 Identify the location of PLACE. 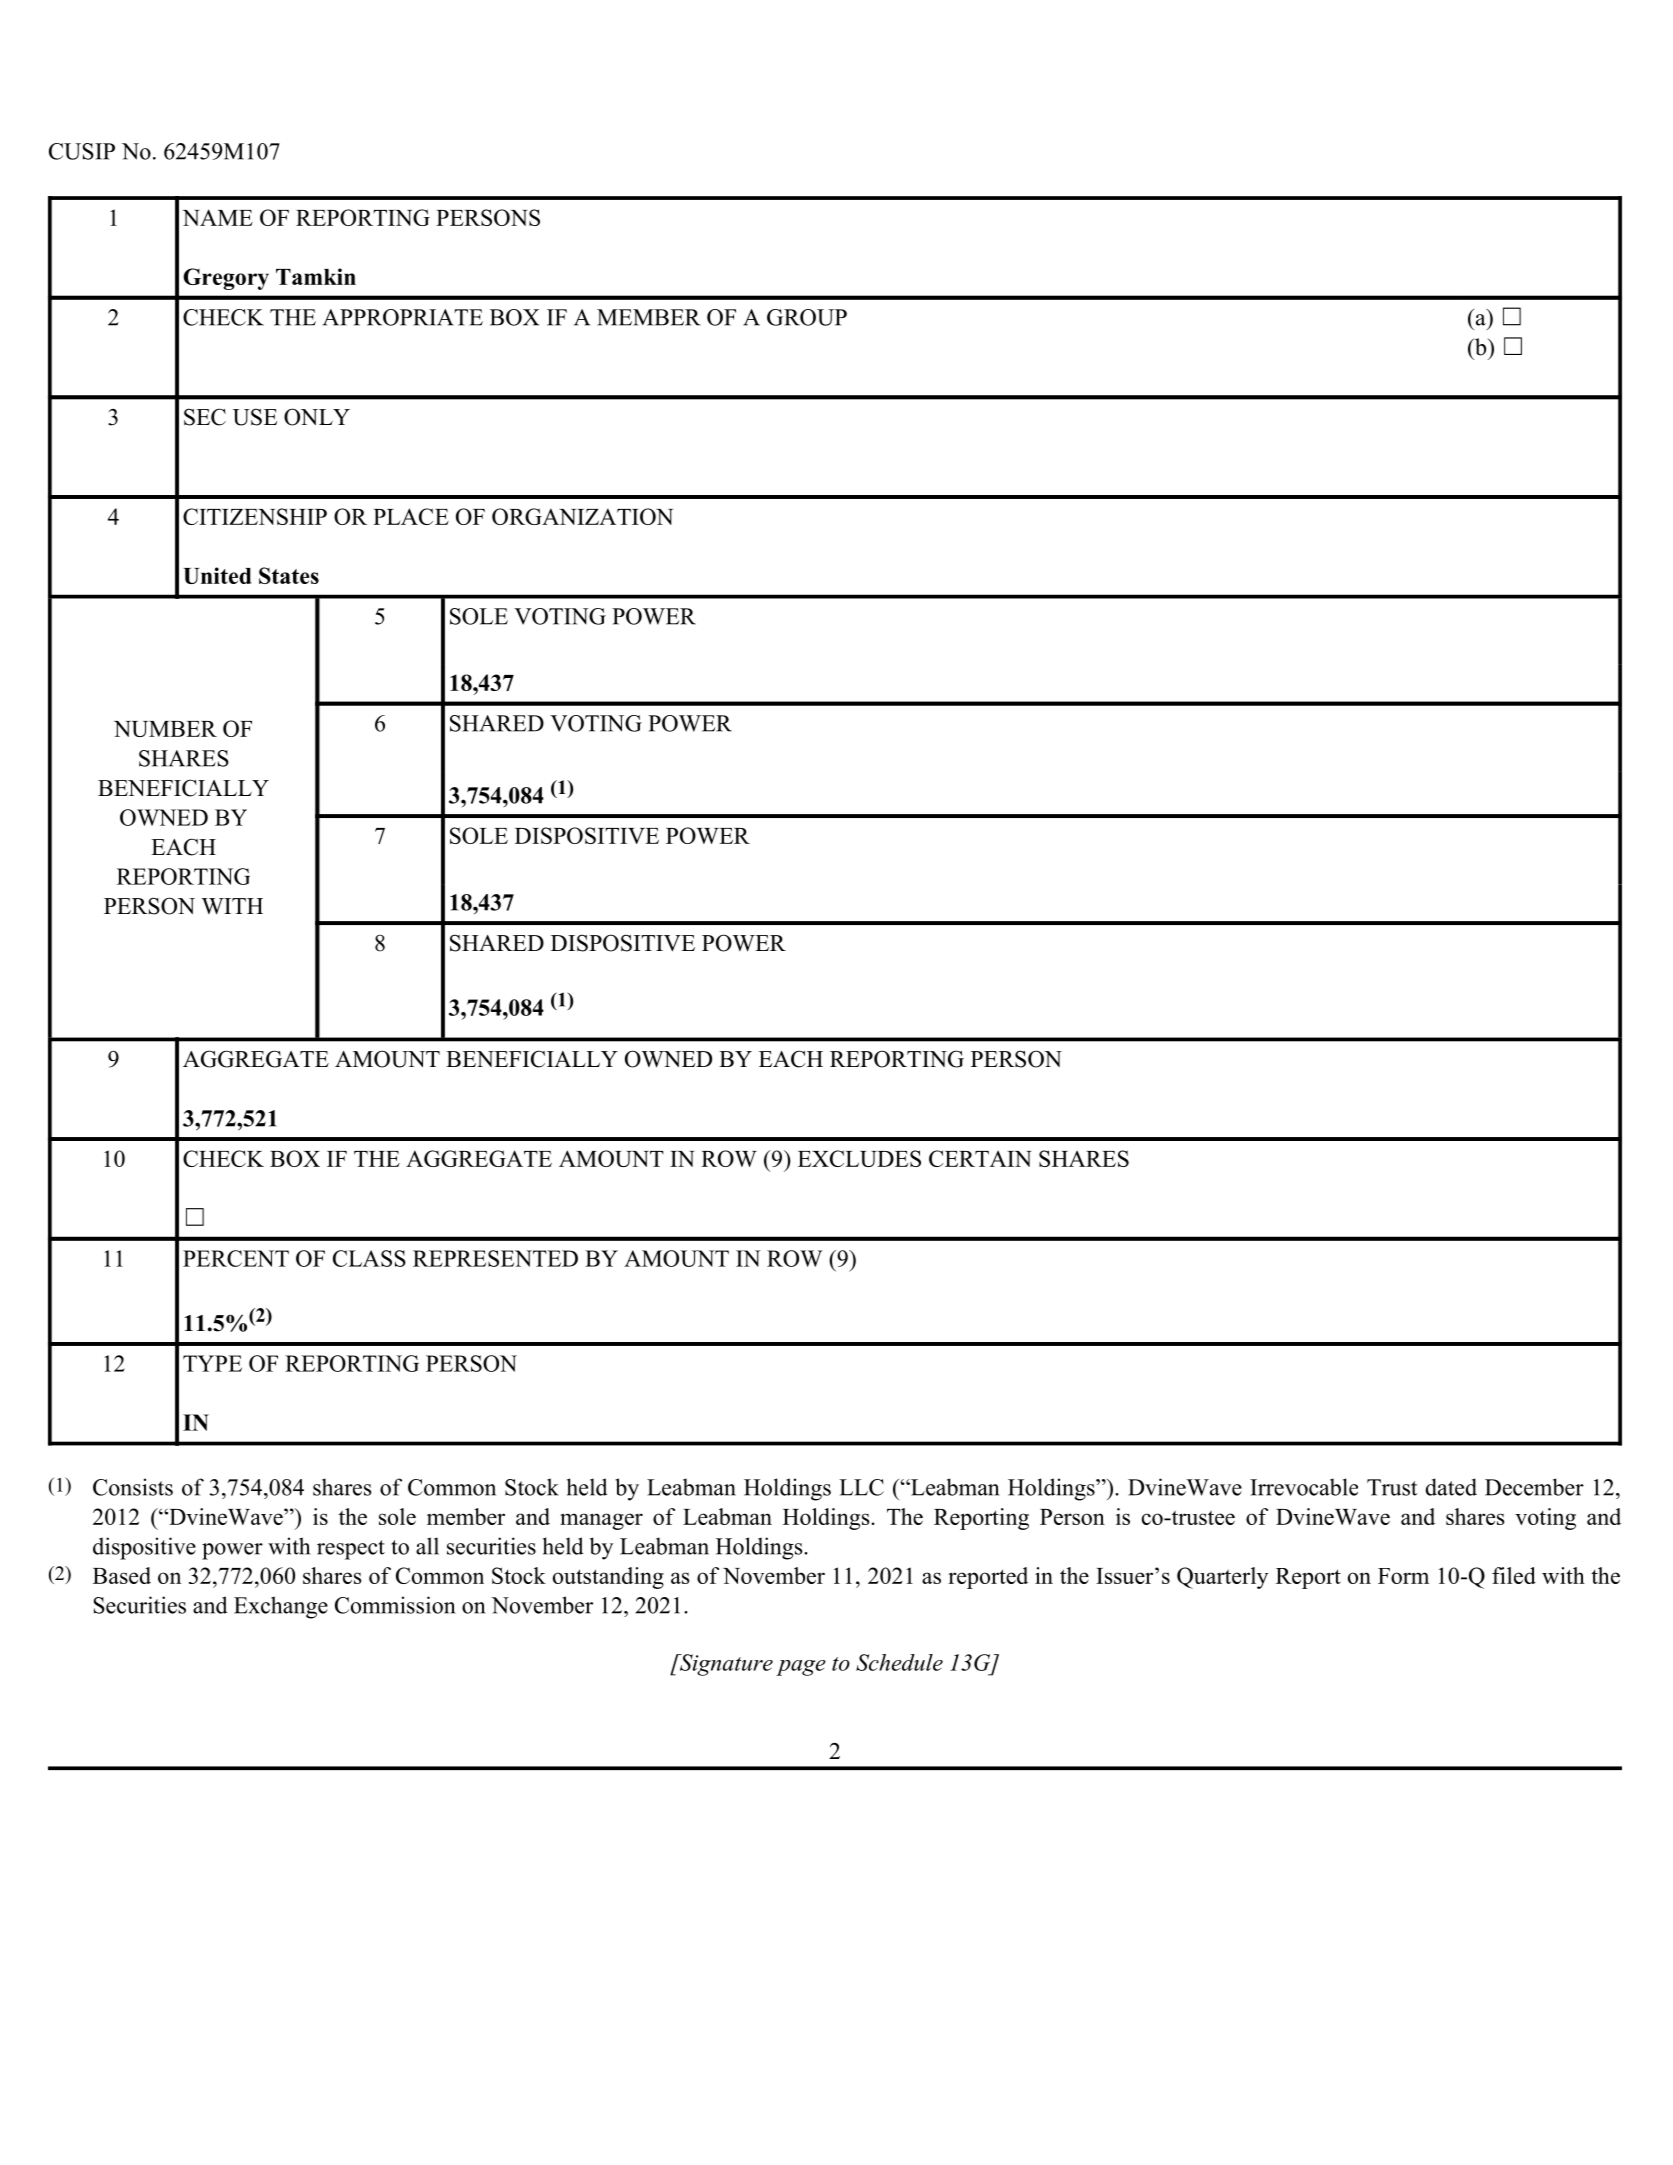
(411, 516).
